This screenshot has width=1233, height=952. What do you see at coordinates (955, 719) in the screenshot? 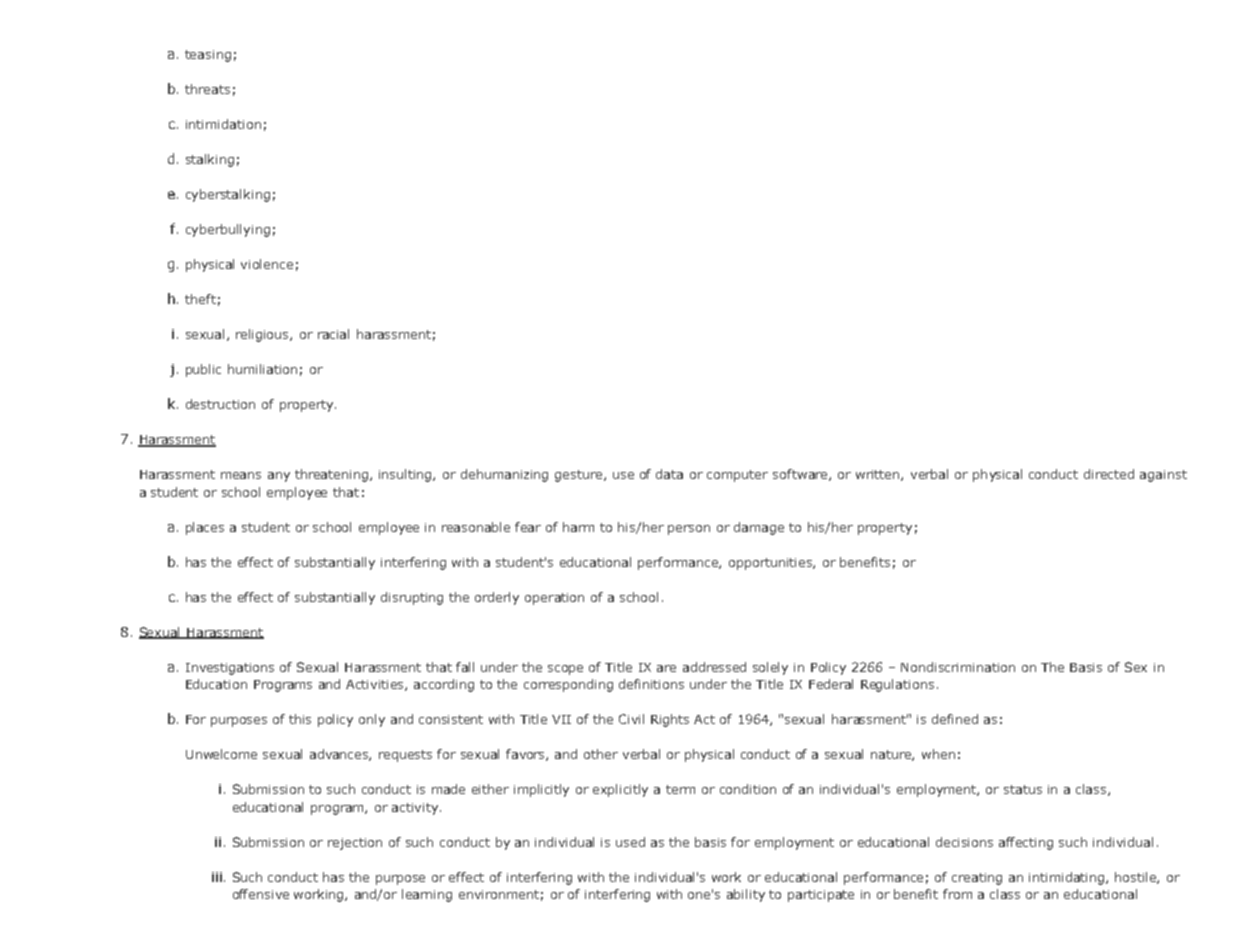
I see `defined` at bounding box center [955, 719].
